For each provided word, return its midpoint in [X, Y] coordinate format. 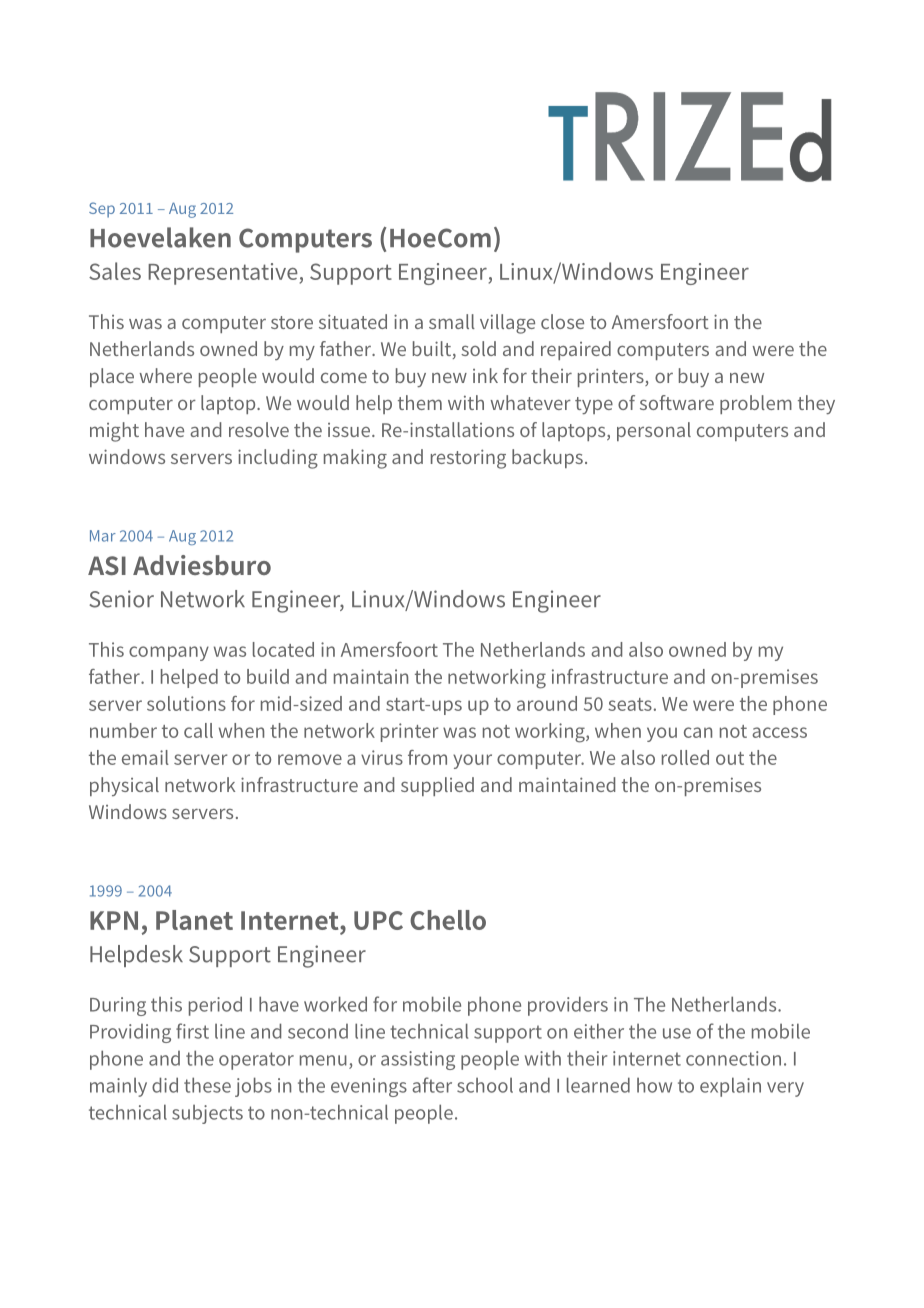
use [677, 1033]
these [207, 1085]
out [730, 758]
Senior [121, 599]
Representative [223, 274]
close [562, 321]
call [198, 730]
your [472, 761]
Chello [448, 920]
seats [630, 704]
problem [756, 404]
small [452, 321]
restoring [468, 459]
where [165, 375]
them [420, 402]
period [215, 1006]
